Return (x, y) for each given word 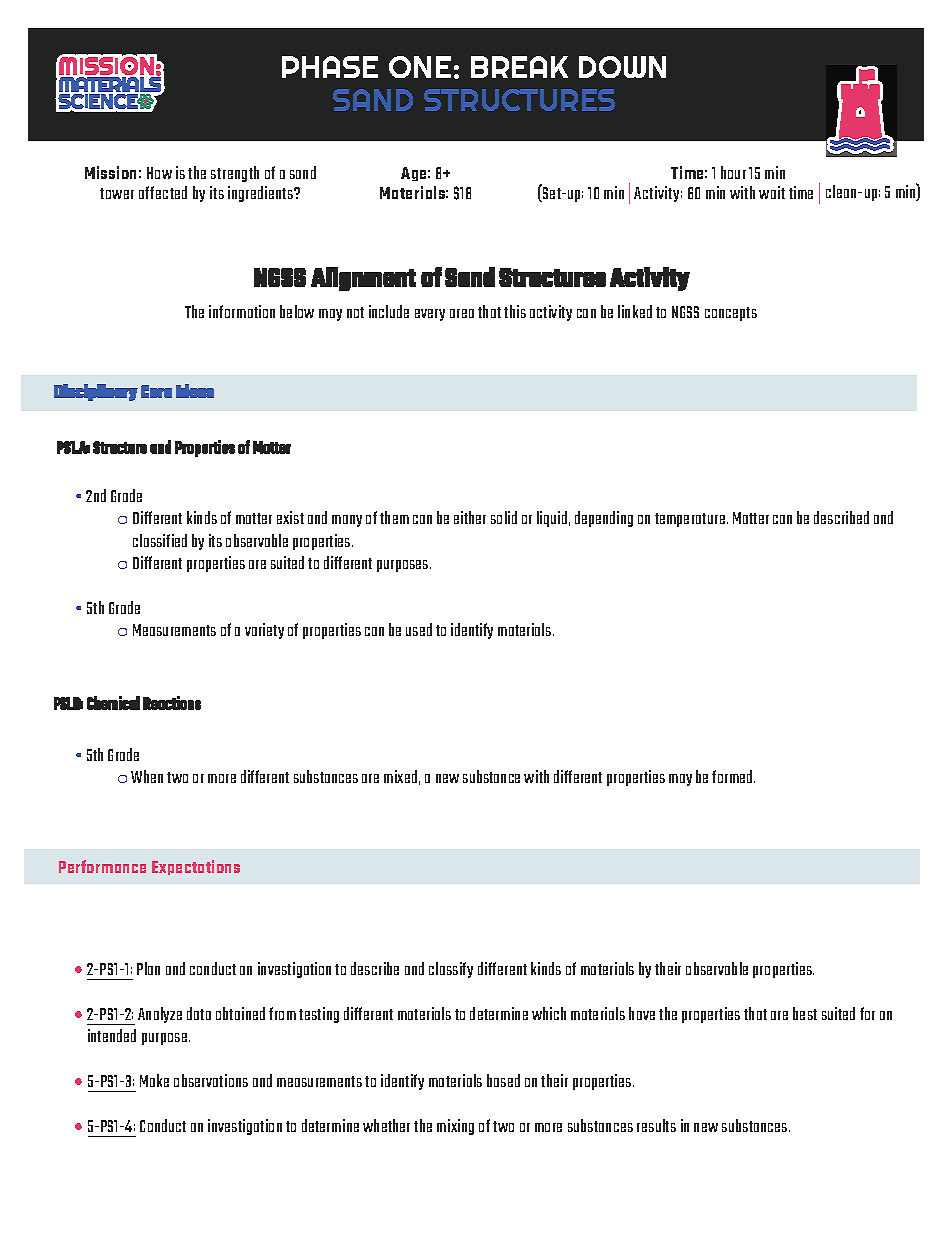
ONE (420, 67)
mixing (455, 1127)
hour (733, 172)
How (159, 173)
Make (154, 1080)
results (656, 1125)
